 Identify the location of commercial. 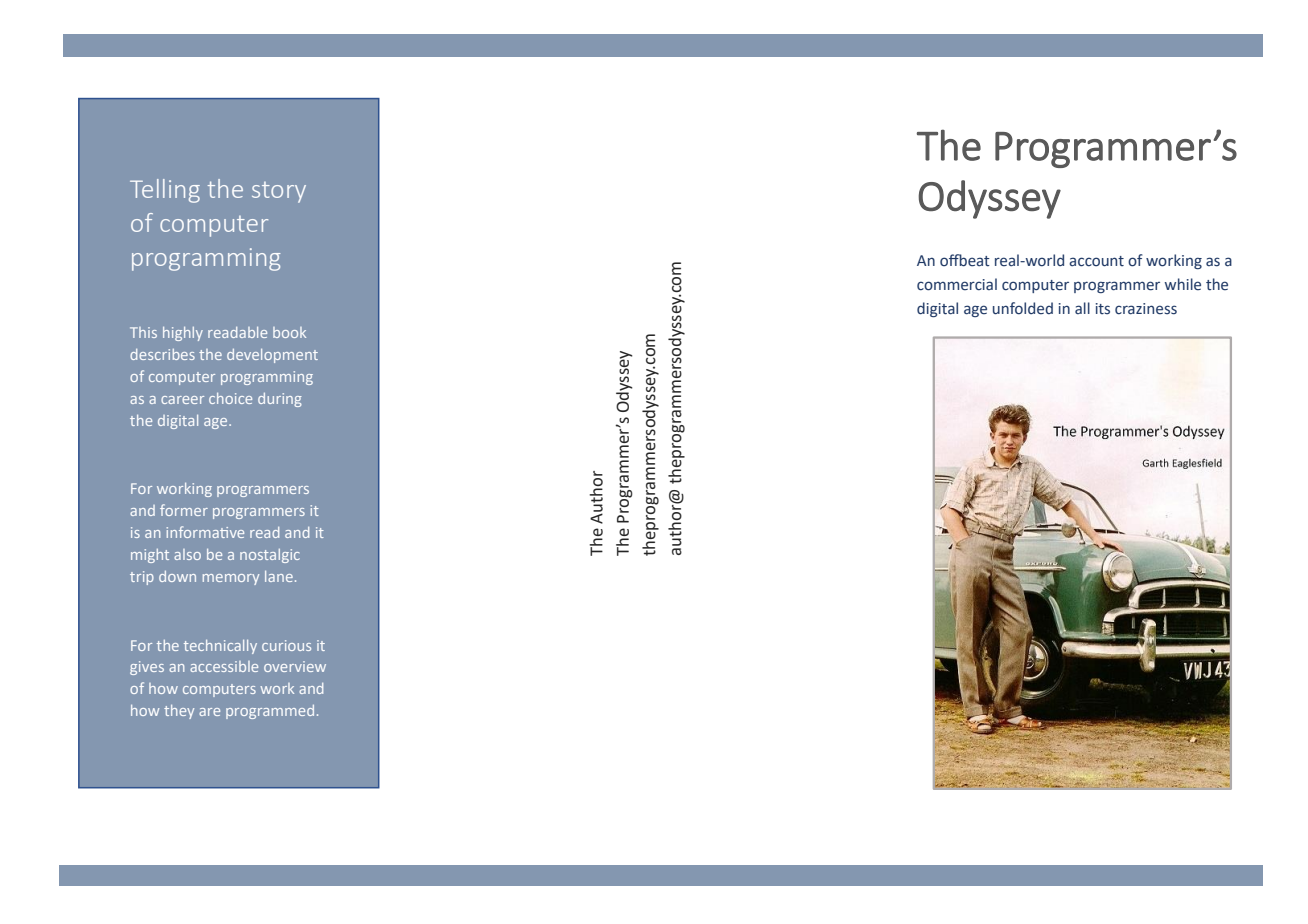
(957, 284).
